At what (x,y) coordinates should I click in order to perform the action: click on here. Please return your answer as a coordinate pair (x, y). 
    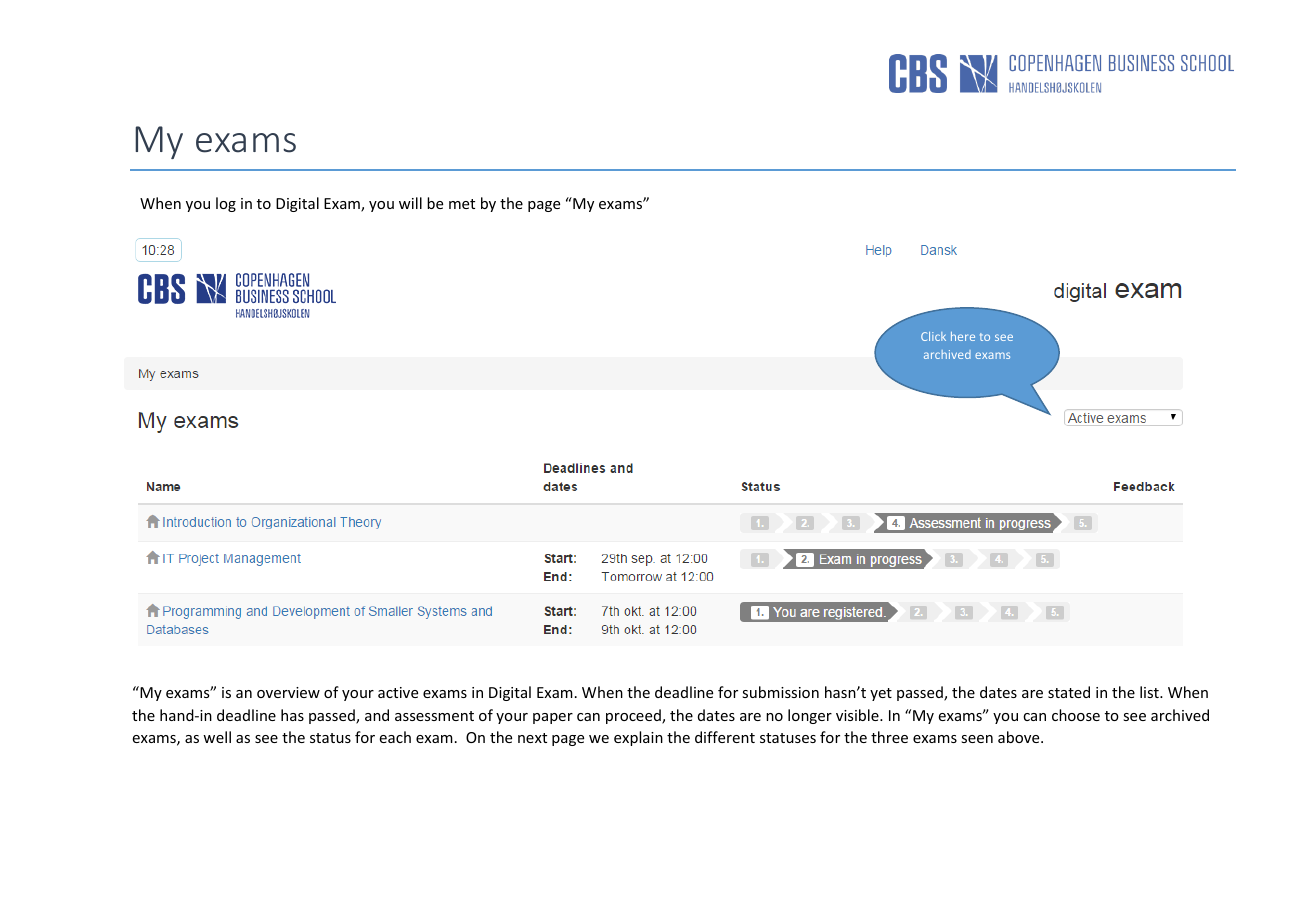
    Looking at the image, I should click on (963, 336).
